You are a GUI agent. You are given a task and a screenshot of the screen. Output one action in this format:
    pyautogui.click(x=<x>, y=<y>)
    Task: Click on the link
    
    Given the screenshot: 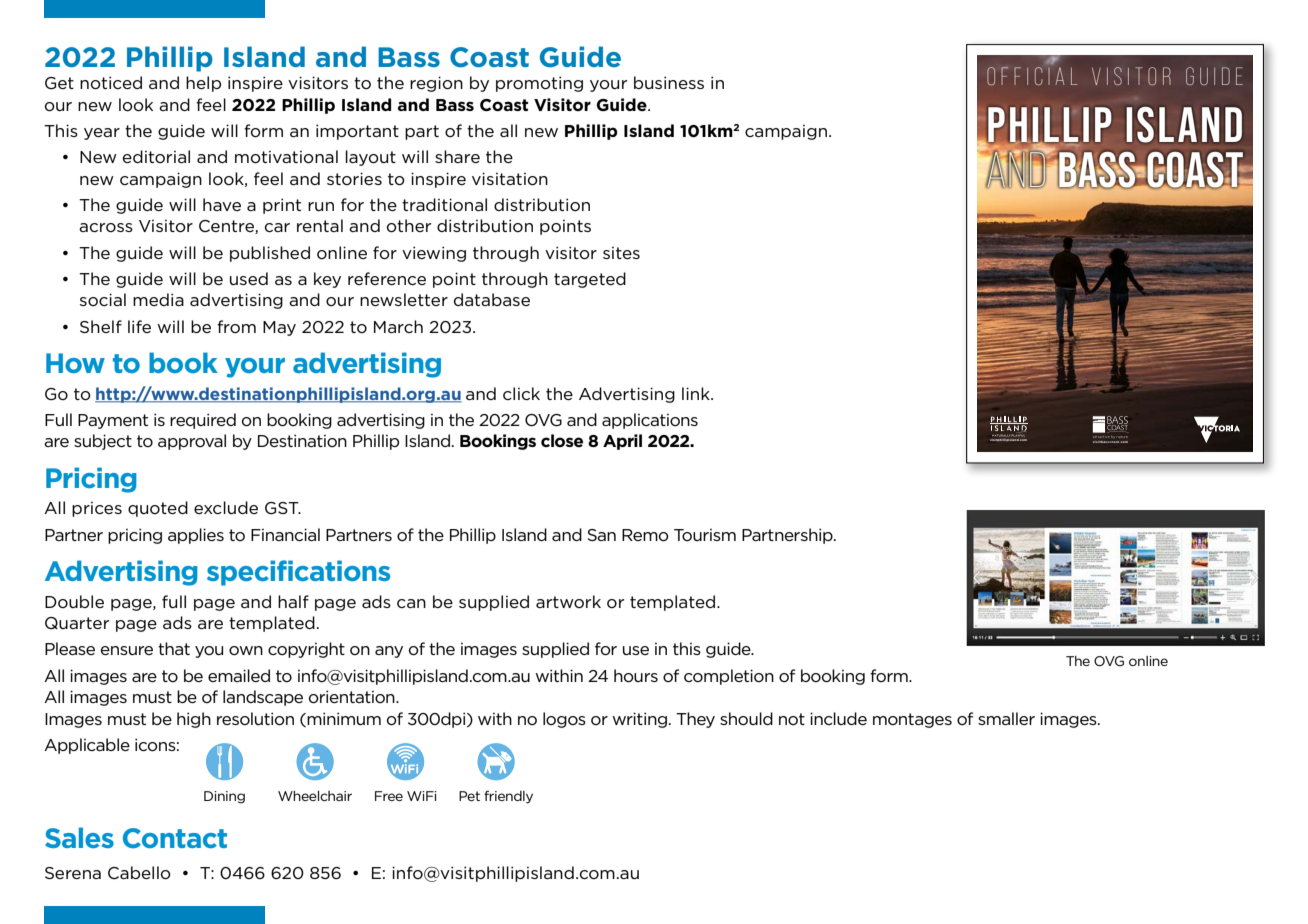 What is the action you would take?
    pyautogui.click(x=697, y=393)
